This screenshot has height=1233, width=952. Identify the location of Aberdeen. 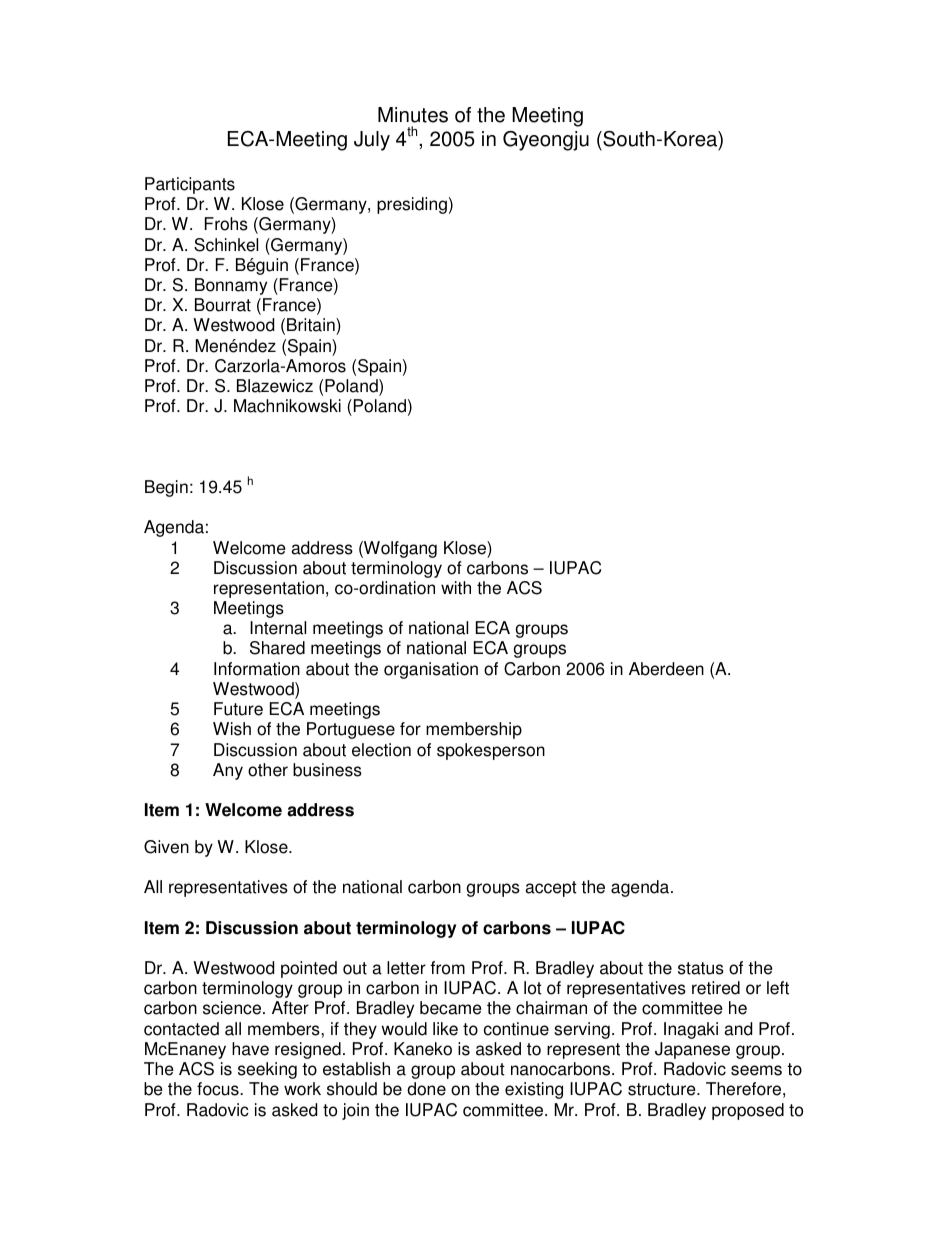
(666, 669).
